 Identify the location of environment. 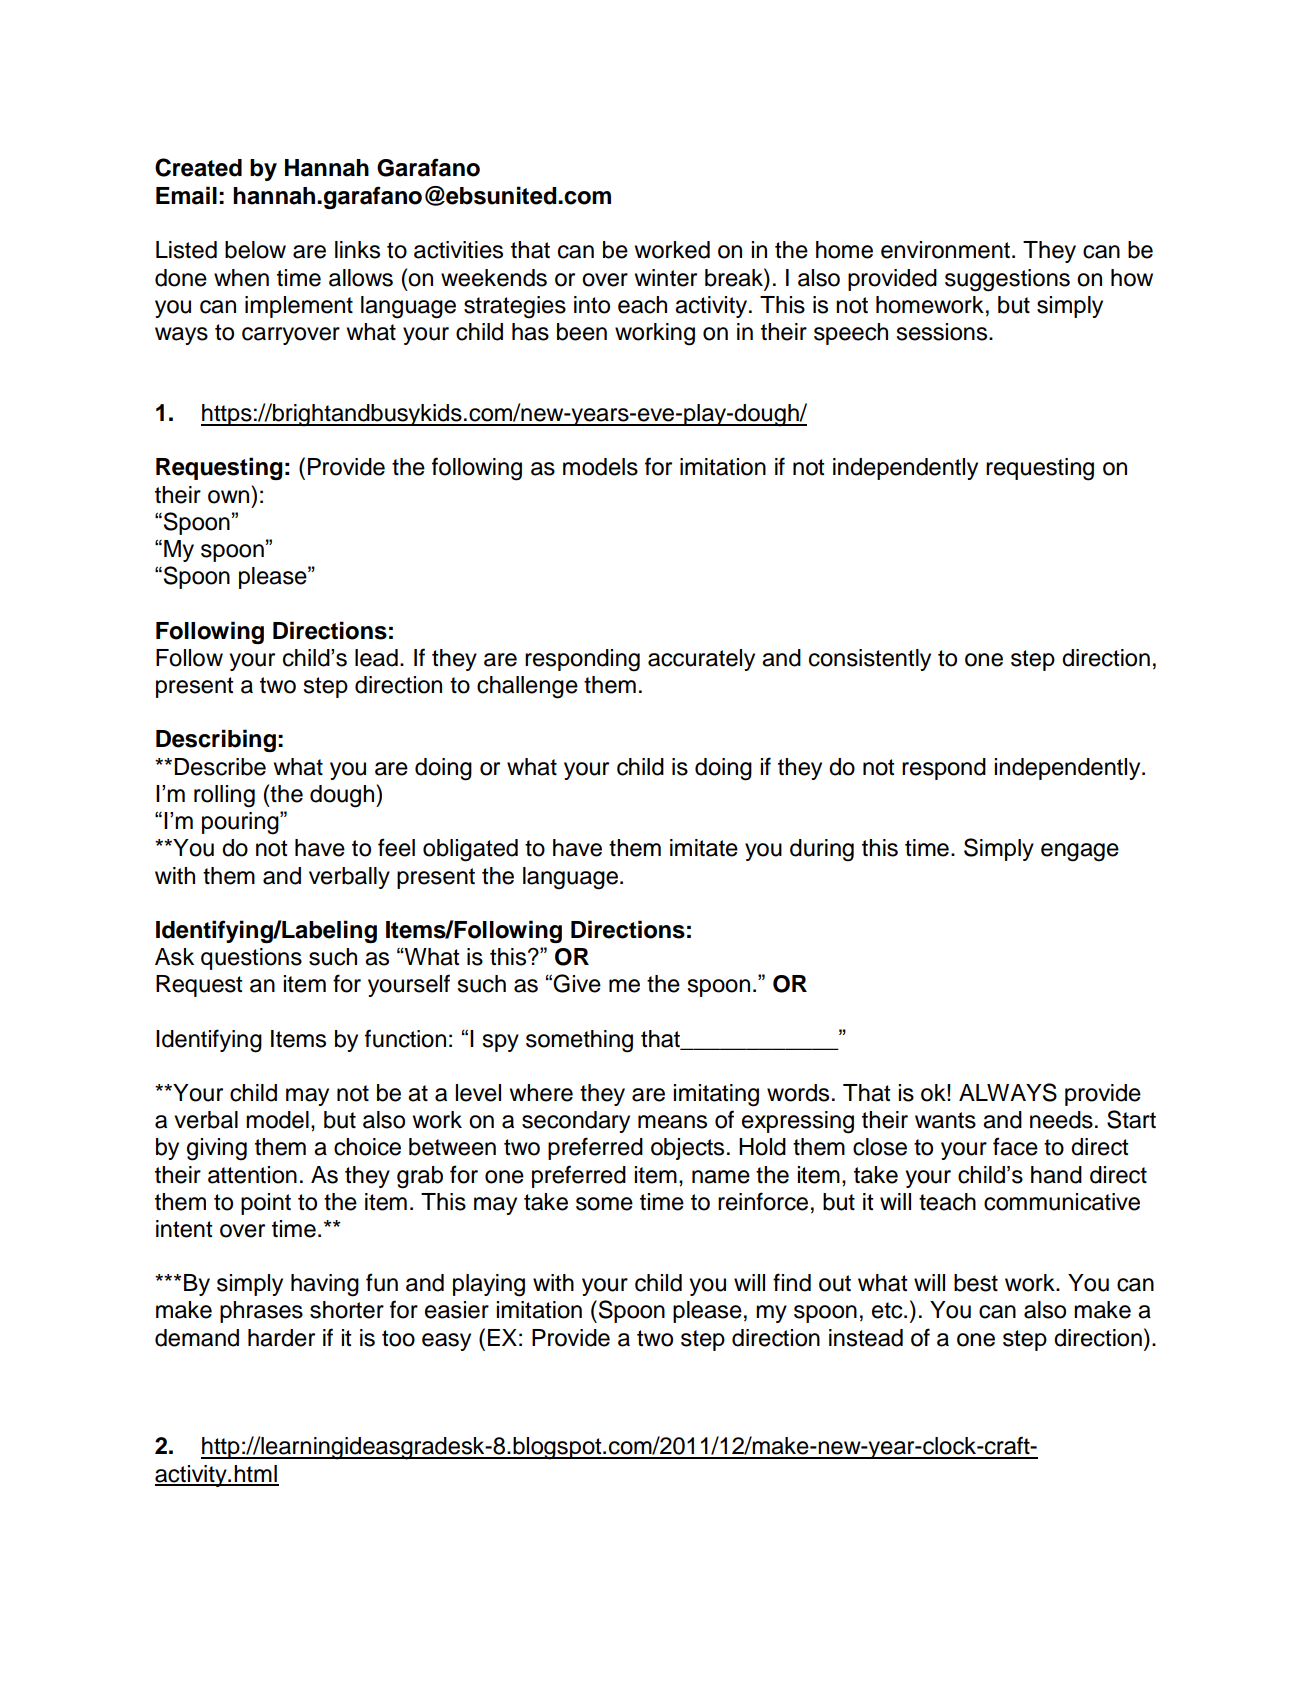
(945, 250).
